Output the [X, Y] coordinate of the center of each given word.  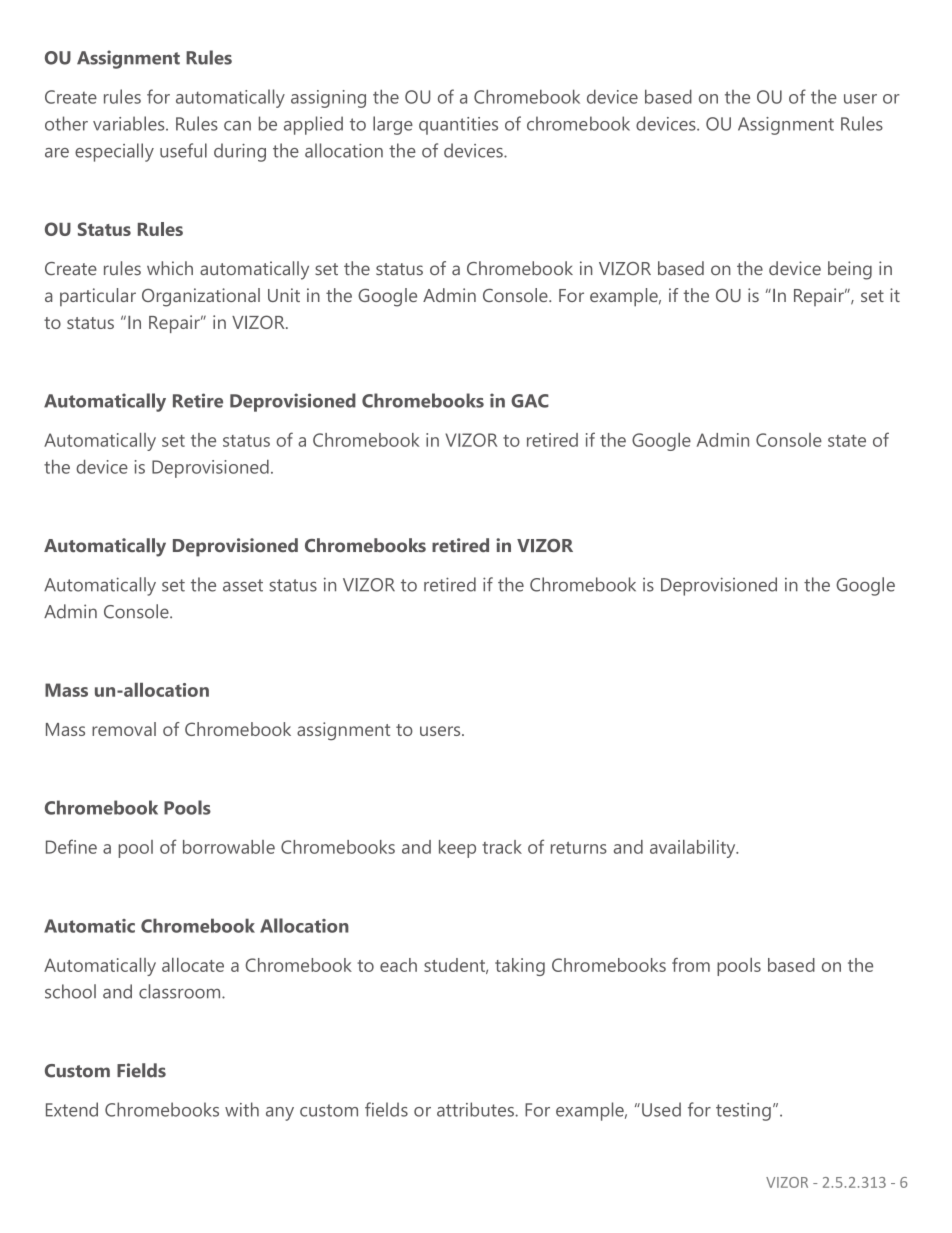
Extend [72, 1109]
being [850, 270]
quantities [458, 126]
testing [743, 1112]
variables [130, 123]
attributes [476, 1109]
